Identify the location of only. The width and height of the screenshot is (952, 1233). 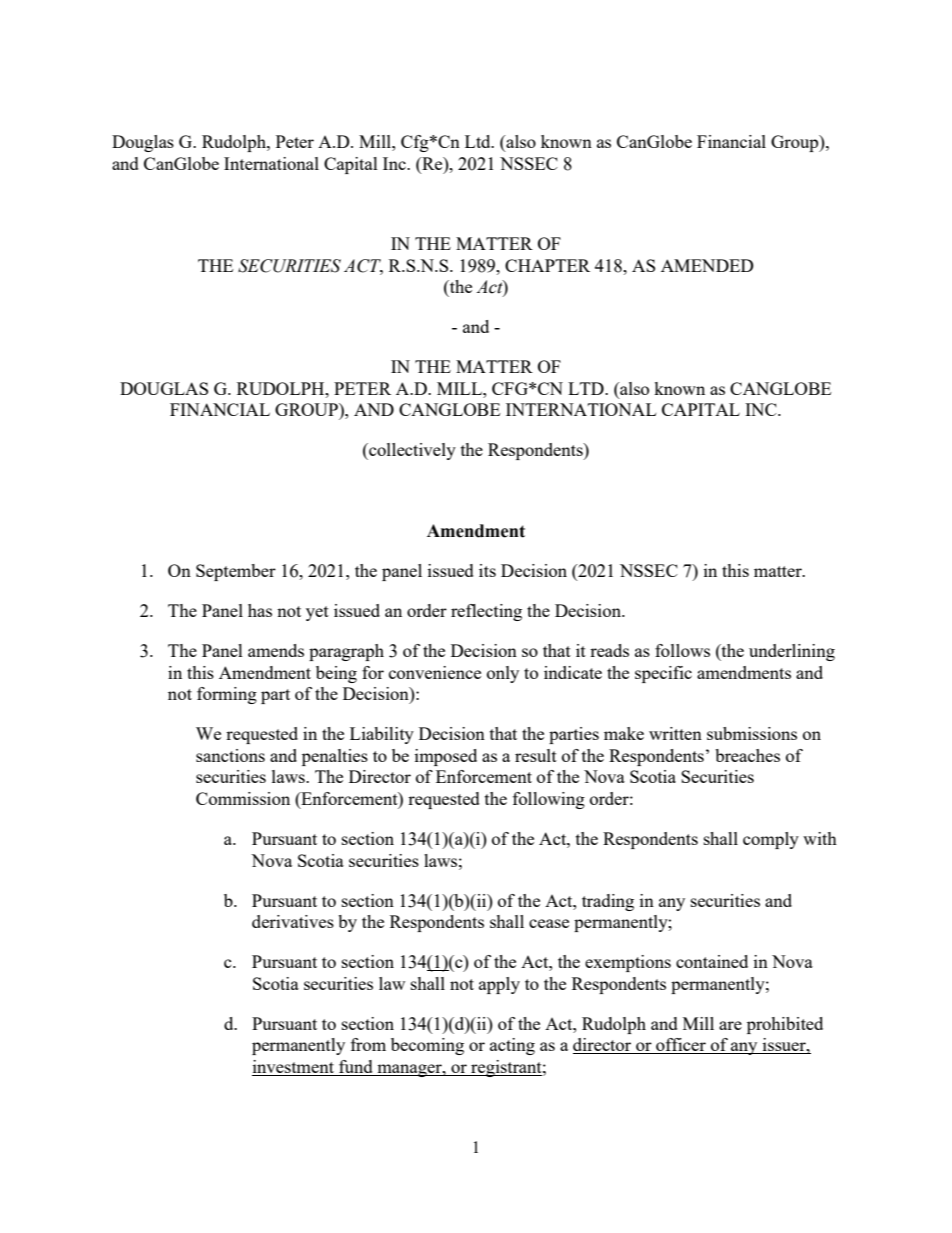
(503, 674).
